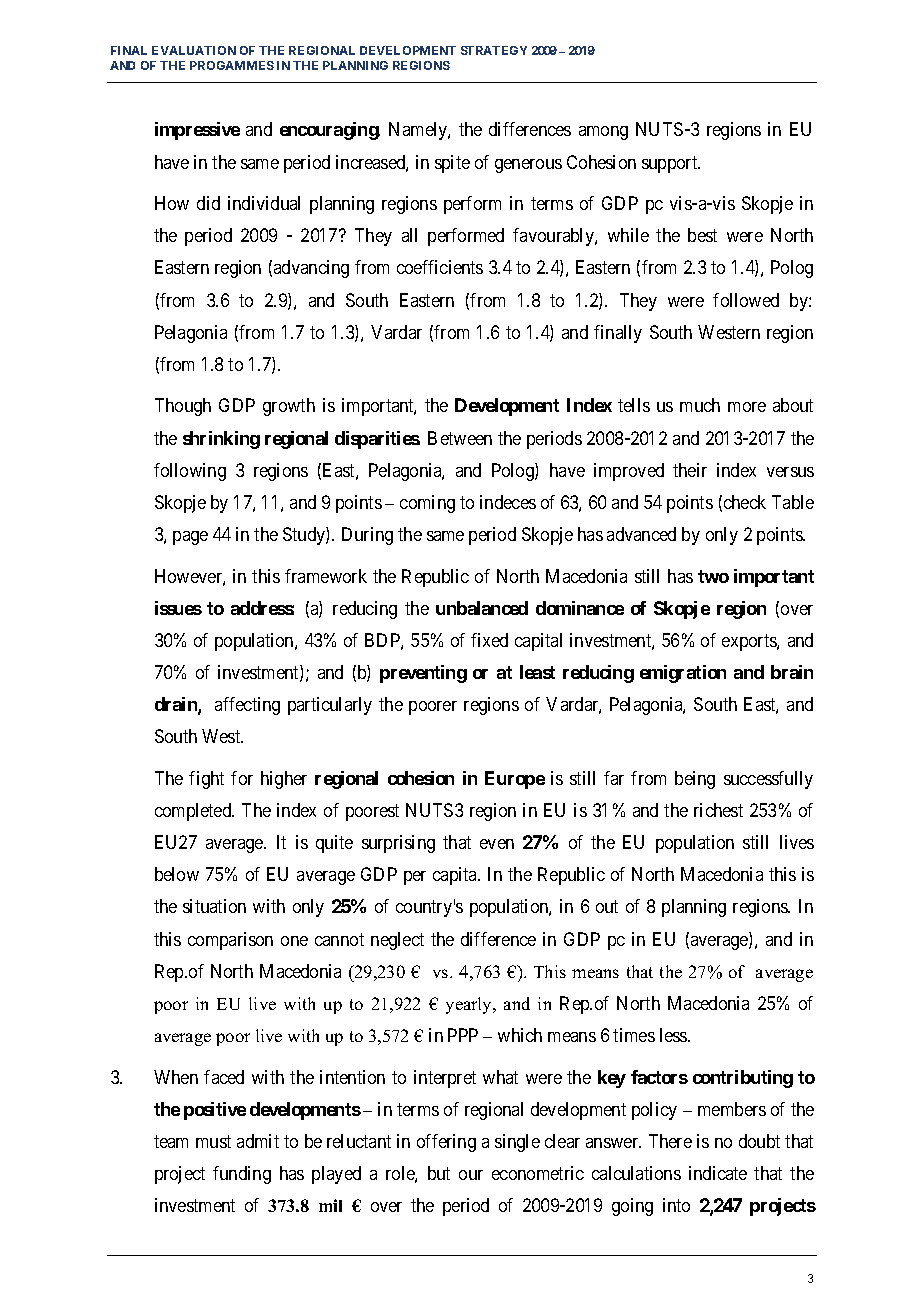 The height and width of the screenshot is (1308, 924). Describe the element at coordinates (671, 164) in the screenshot. I see `support` at that location.
